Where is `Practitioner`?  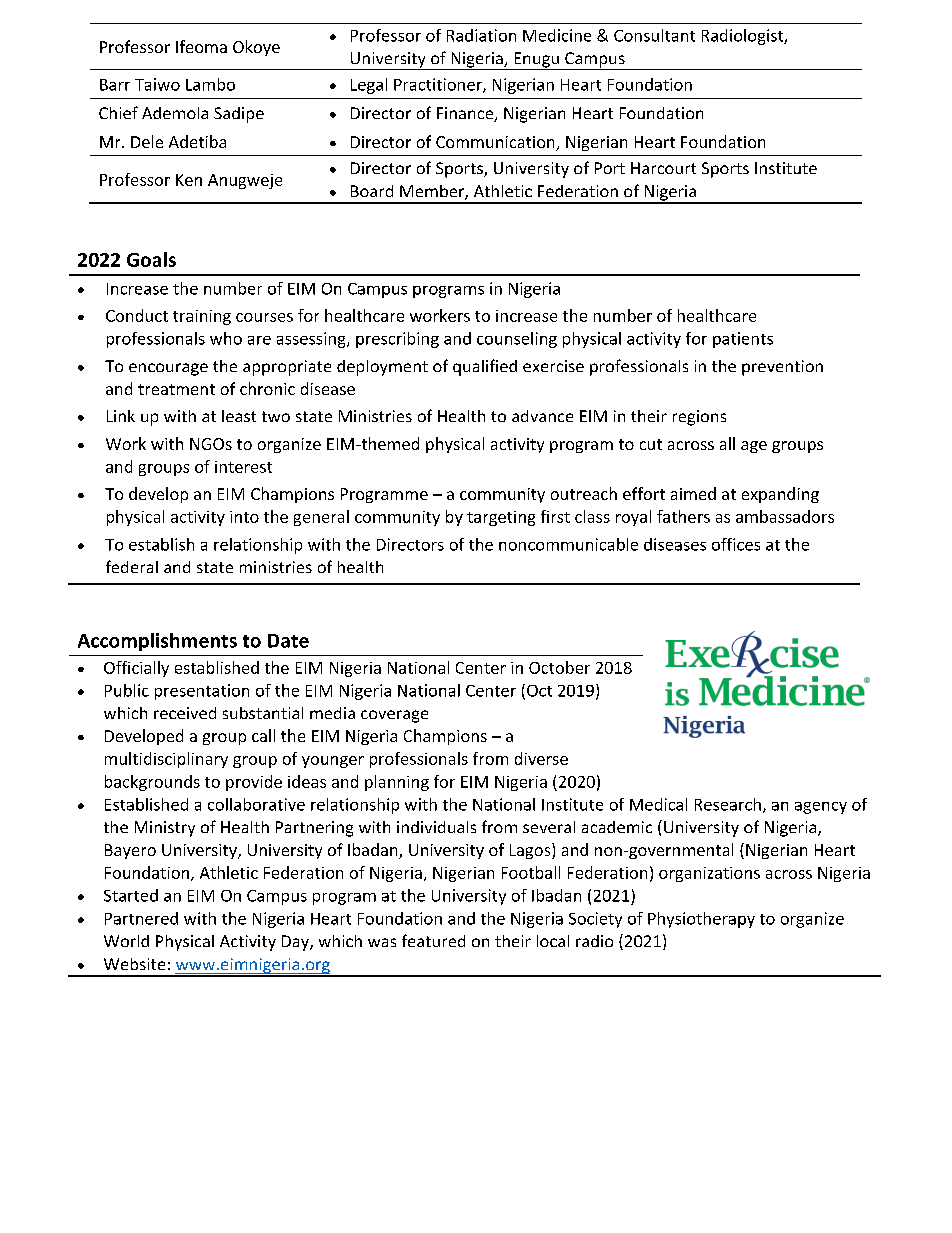 Practitioner is located at coordinates (439, 85).
